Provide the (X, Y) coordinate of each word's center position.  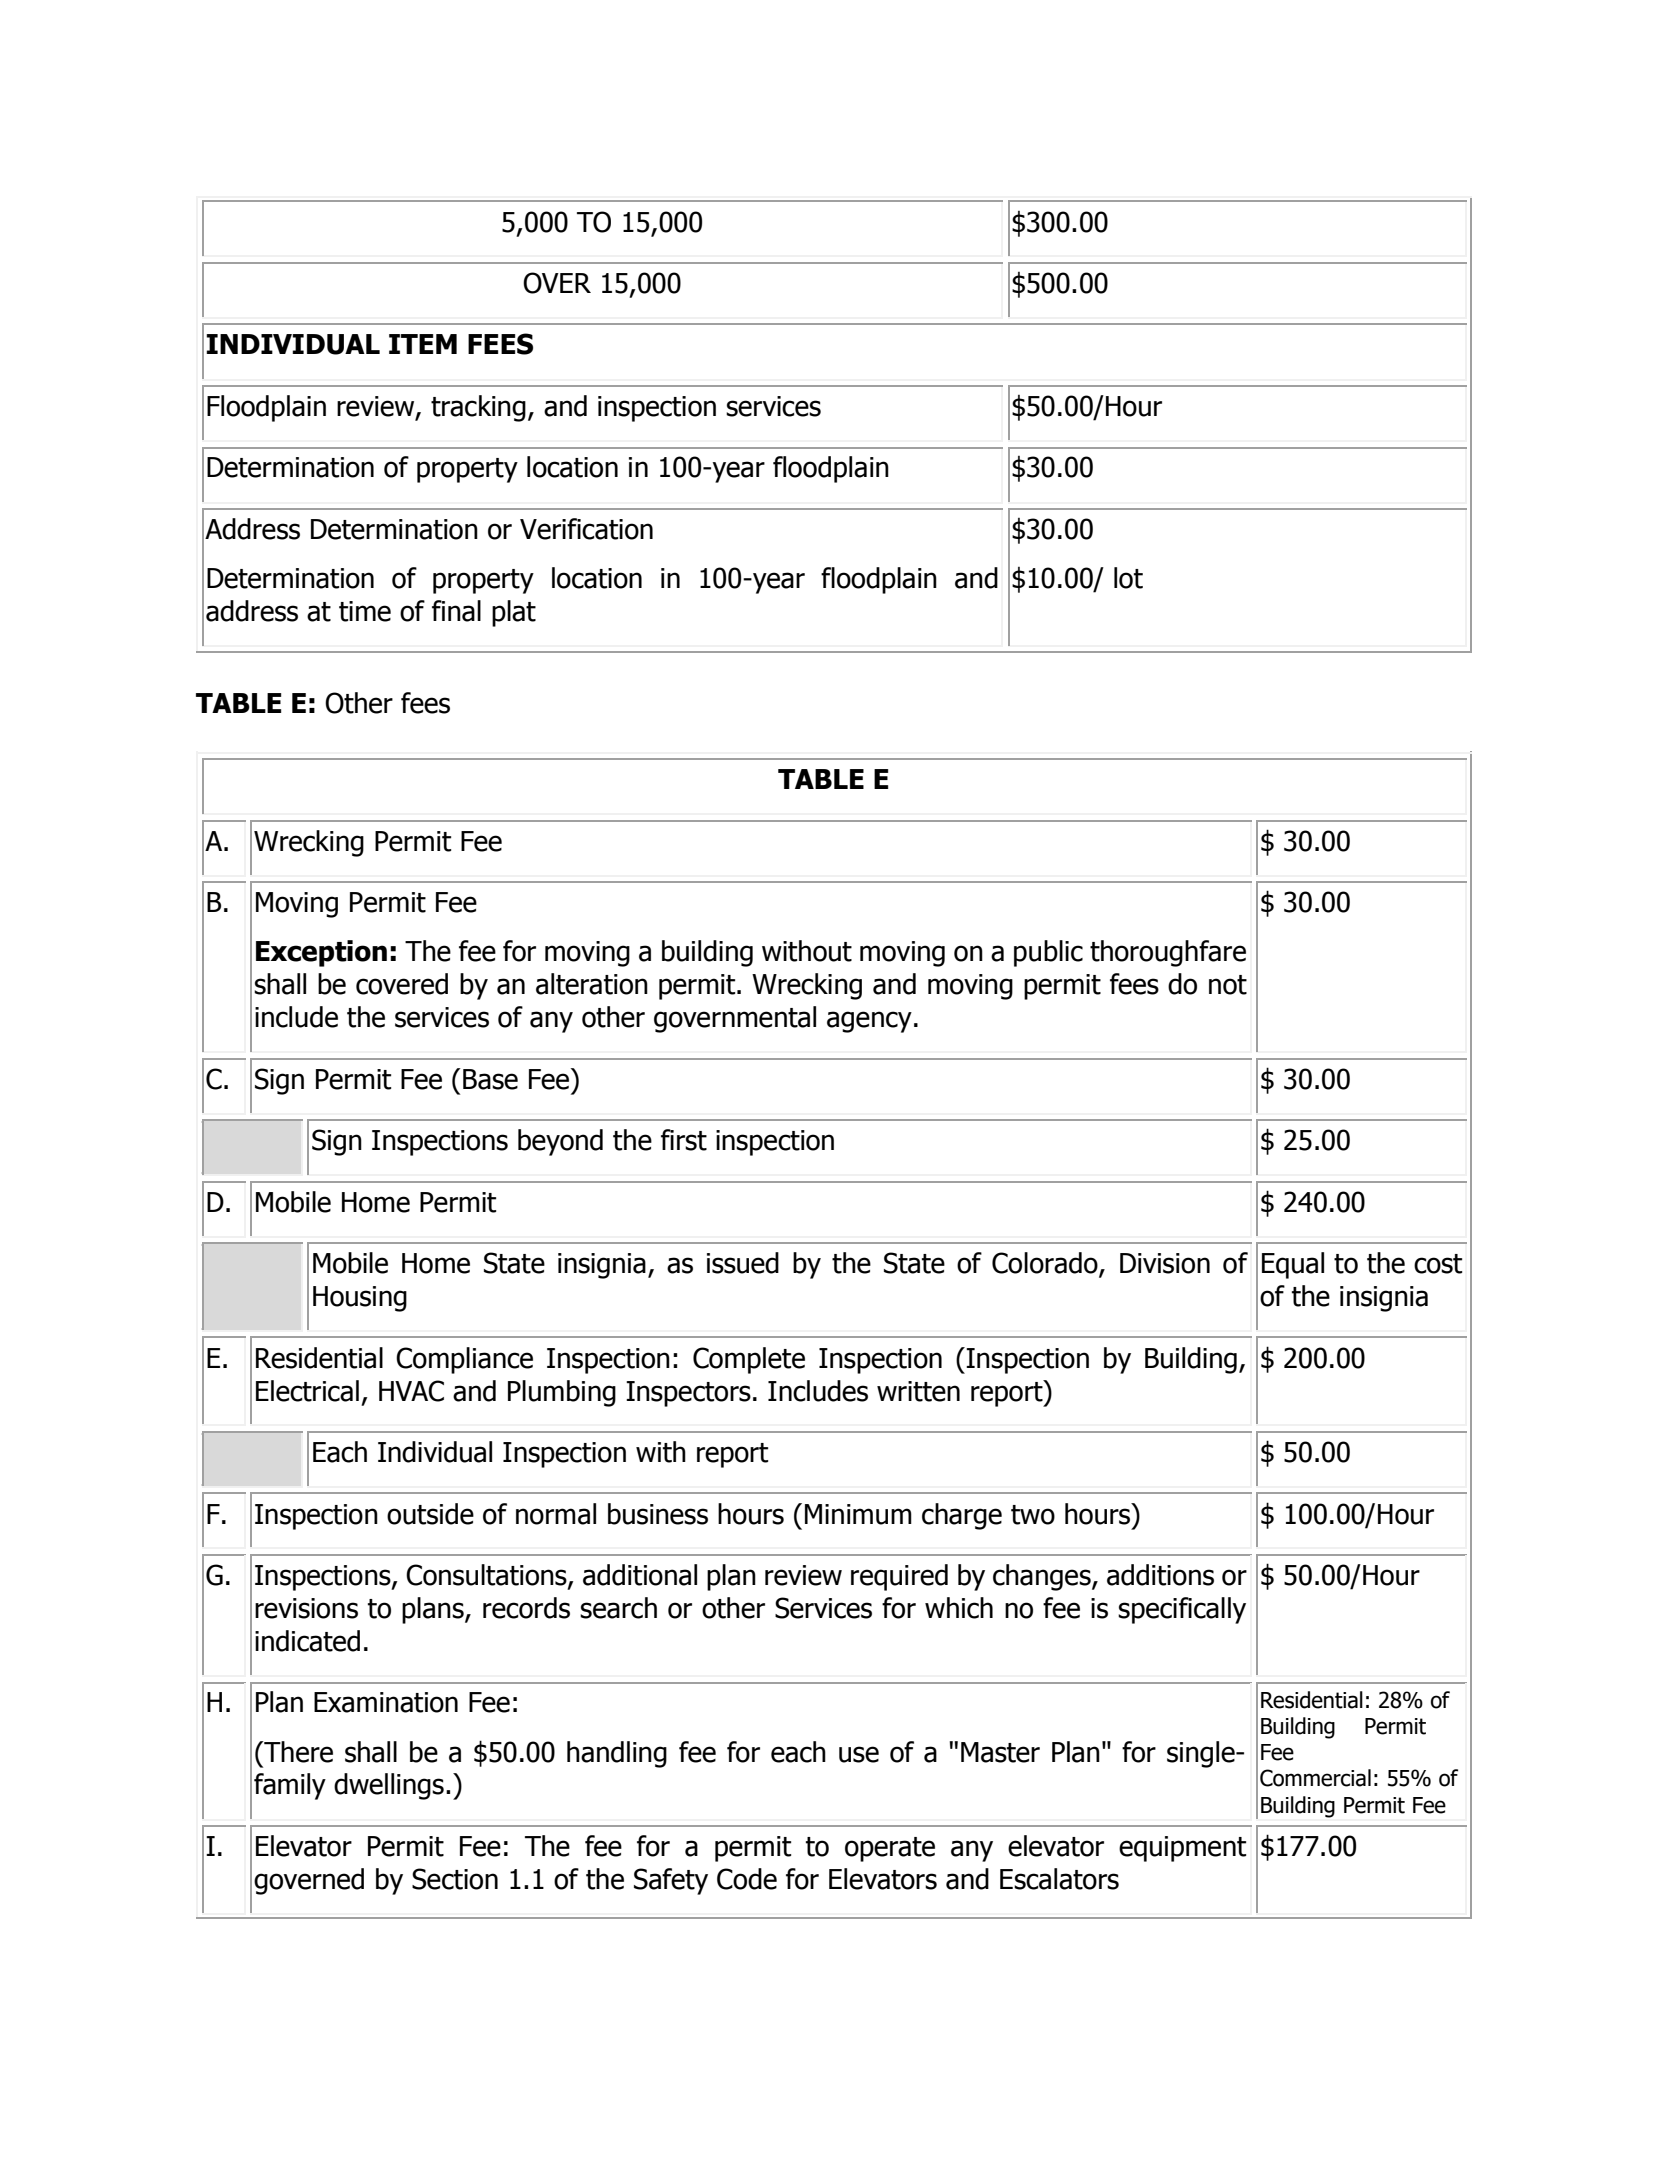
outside (430, 1514)
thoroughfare (1168, 953)
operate (890, 1849)
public (1048, 953)
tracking (478, 408)
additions (1160, 1575)
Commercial (1315, 1778)
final (456, 611)
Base (490, 1079)
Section (455, 1879)
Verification (586, 529)
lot (1128, 578)
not (1228, 985)
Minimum (858, 1514)
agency (869, 1022)
